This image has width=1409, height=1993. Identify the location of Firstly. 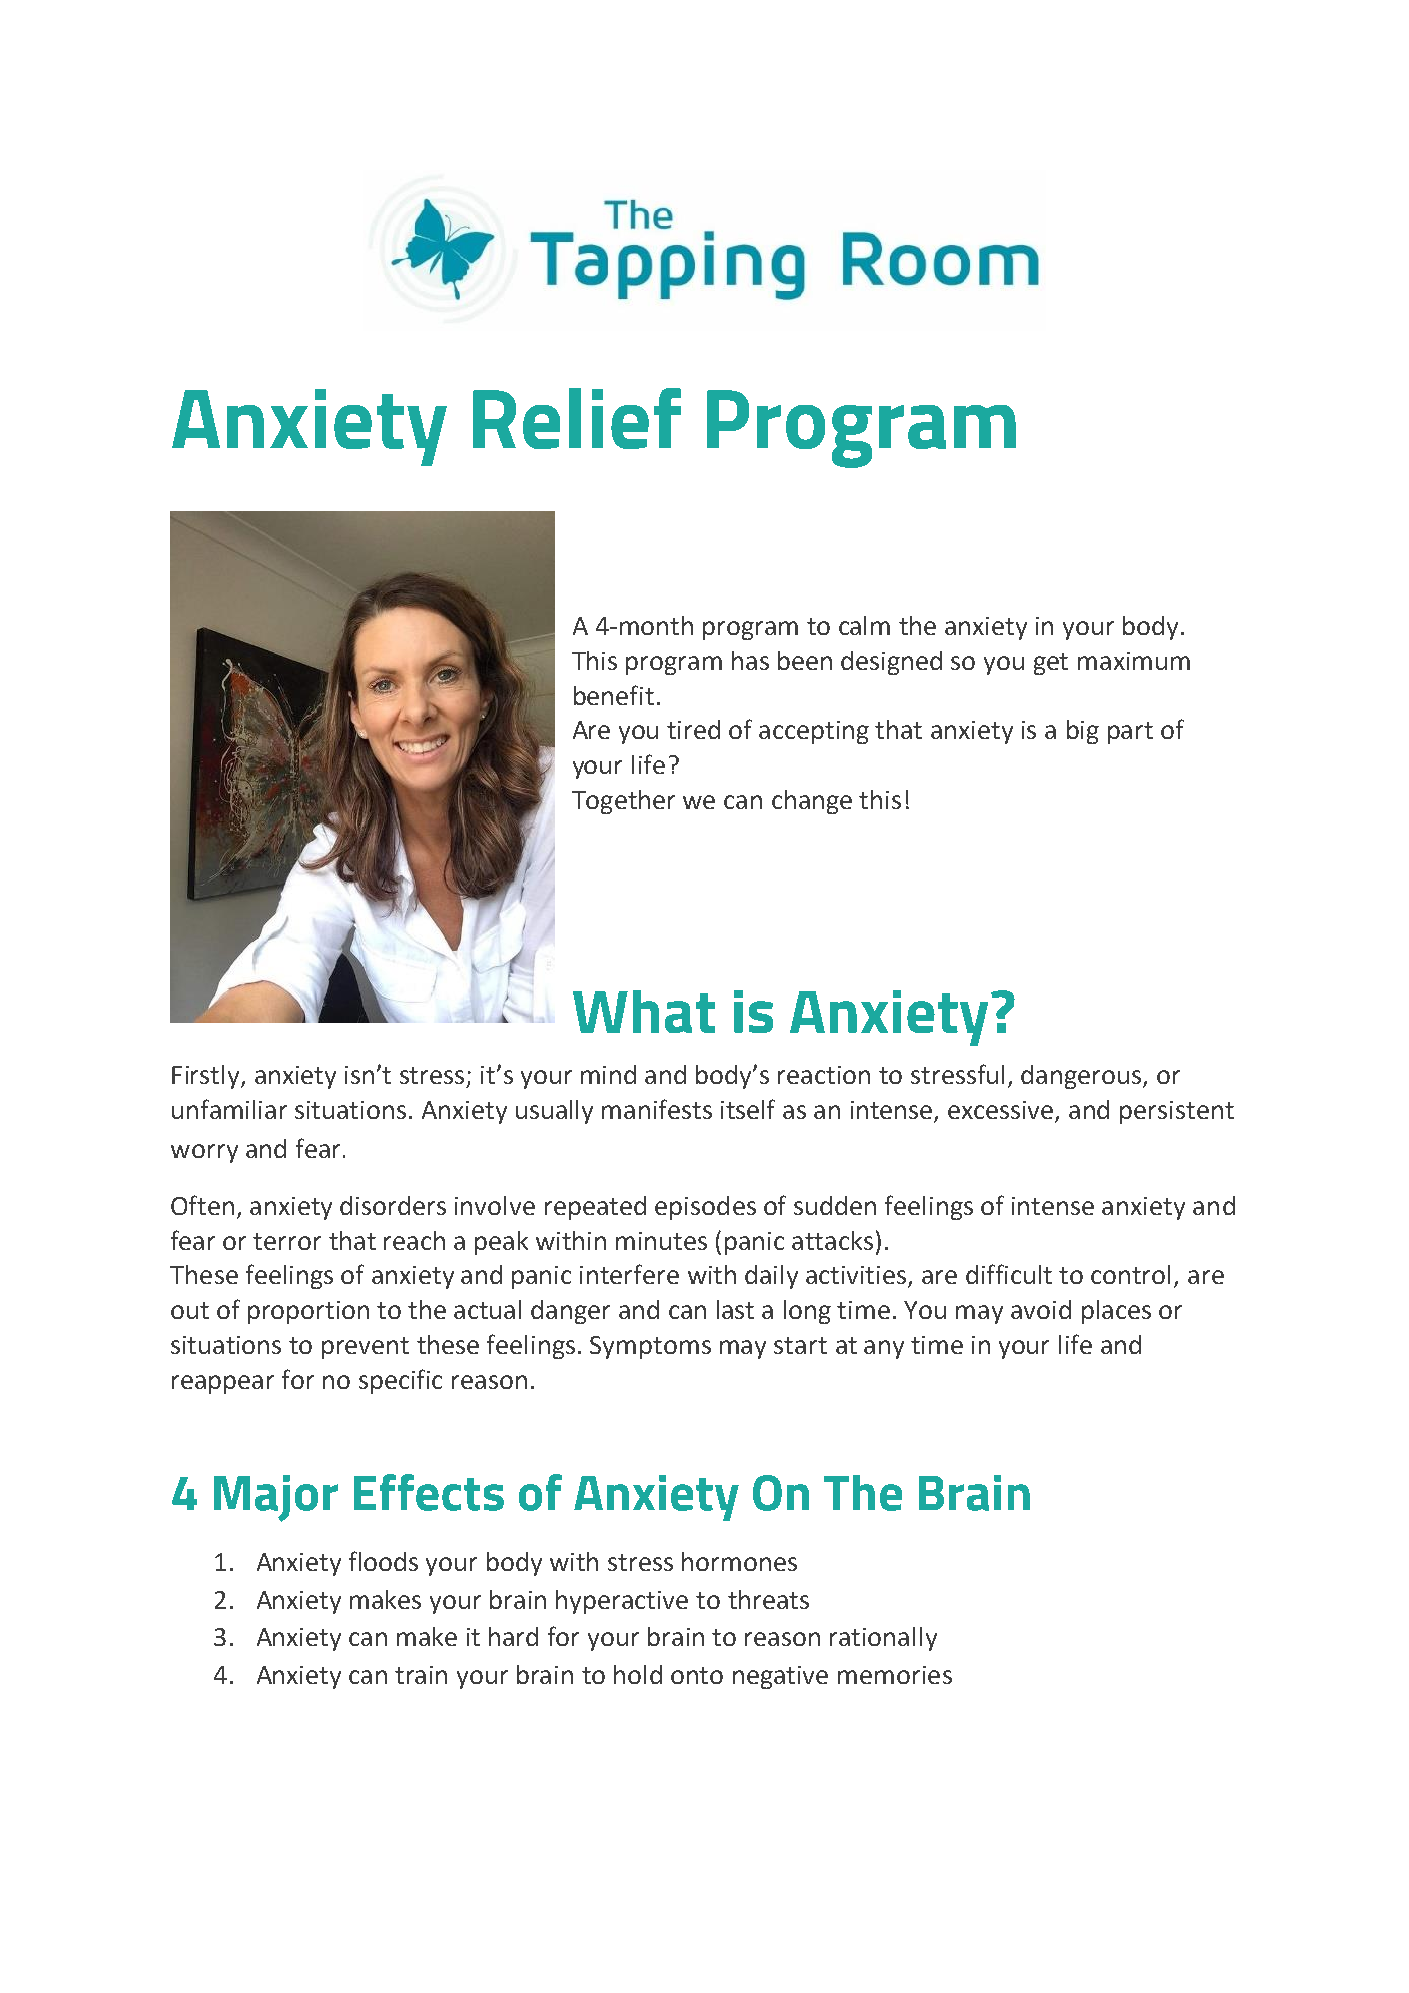
(207, 1077).
